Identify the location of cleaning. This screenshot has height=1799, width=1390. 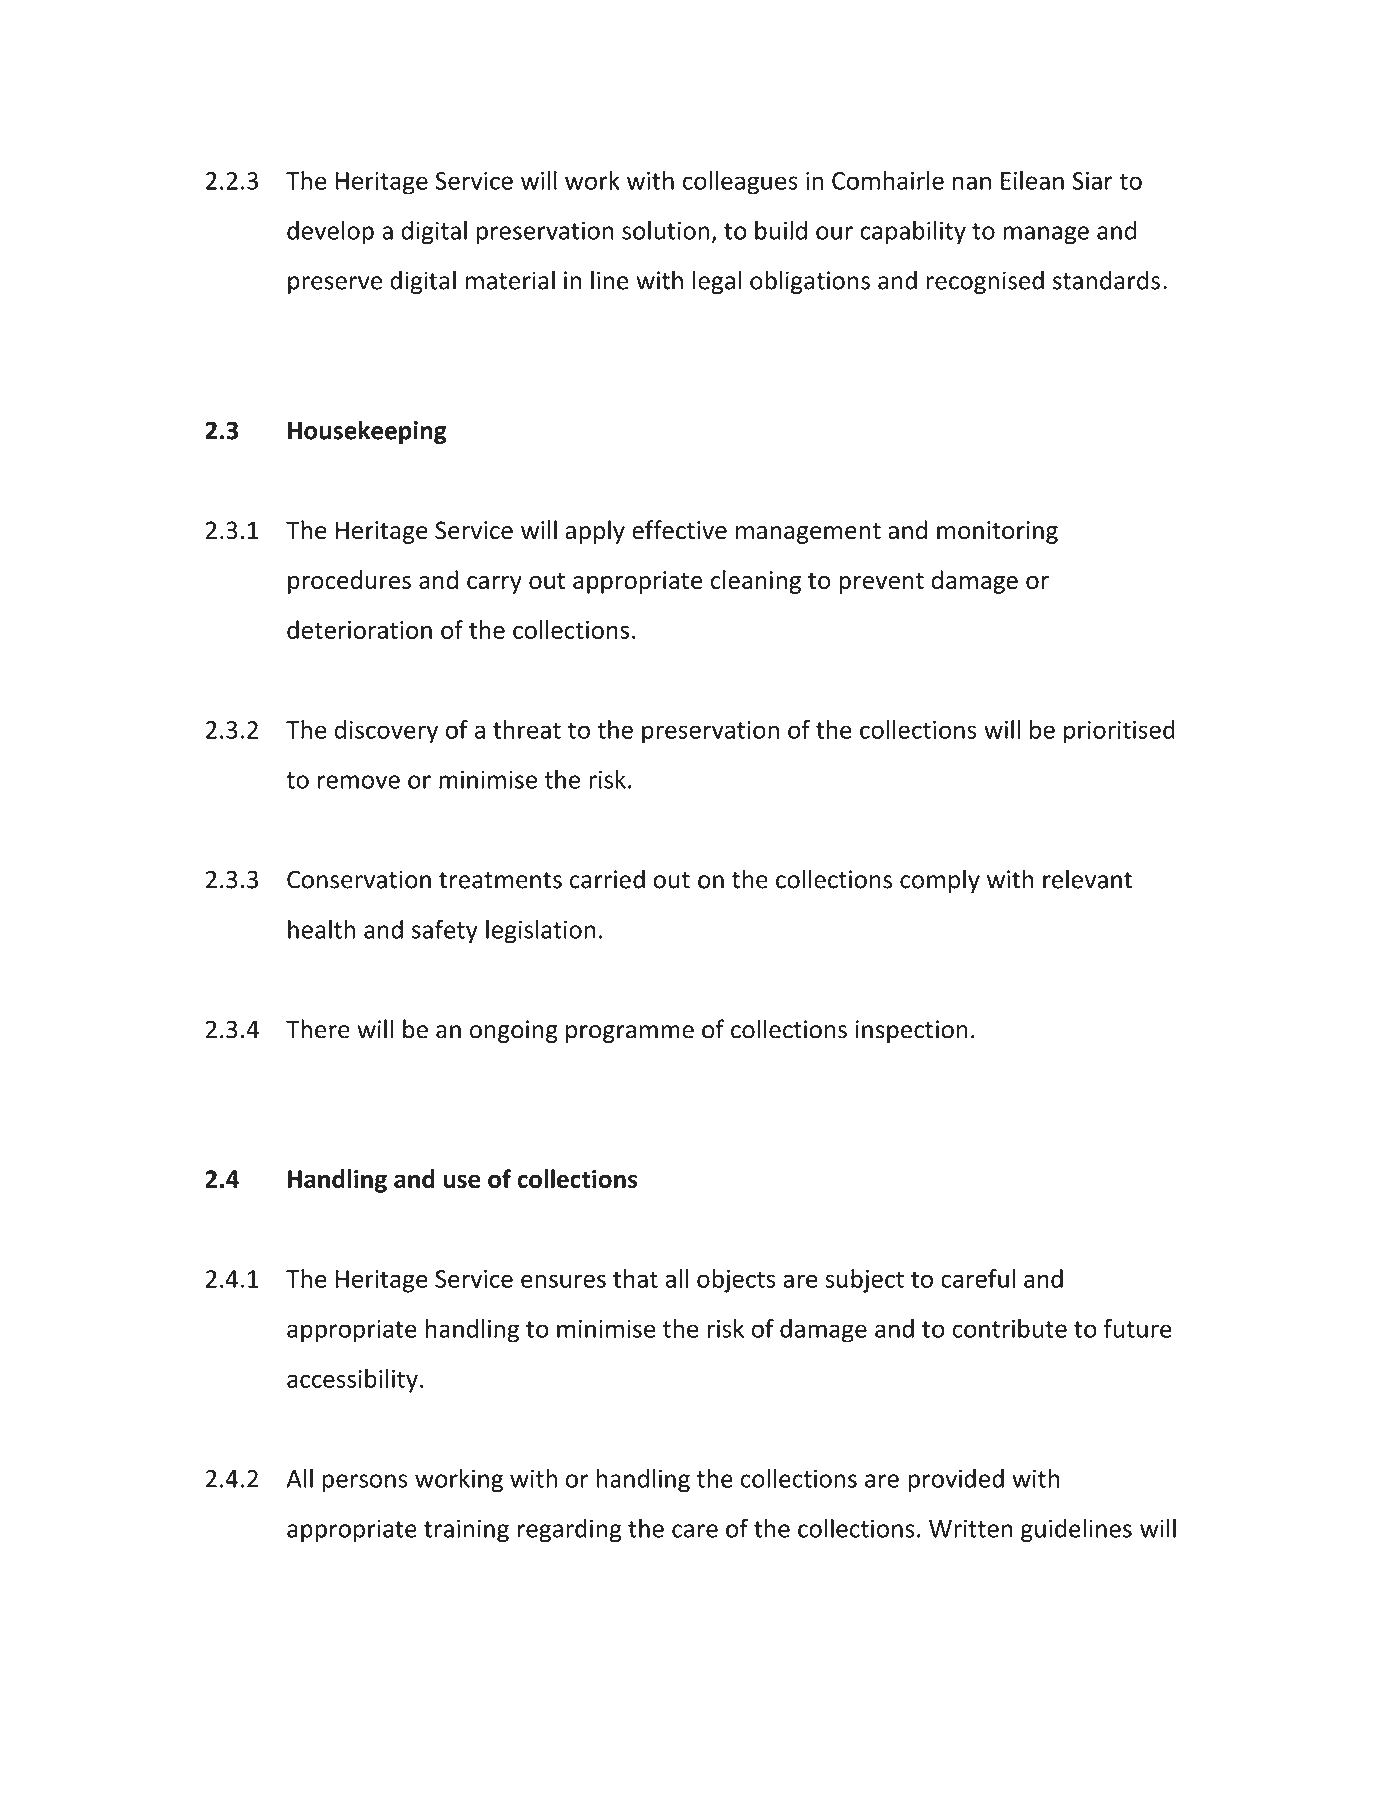
(756, 582).
